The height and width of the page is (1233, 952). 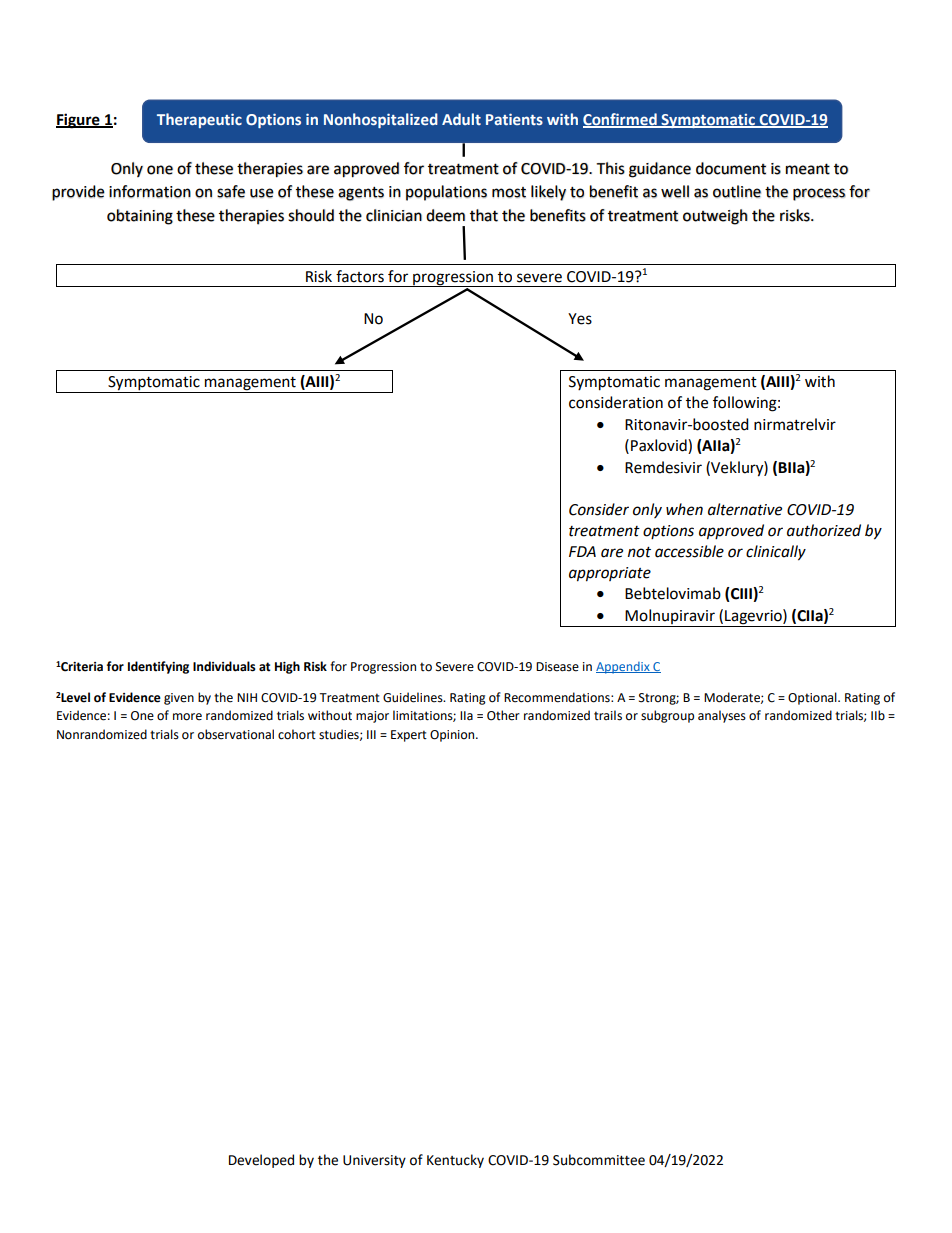 I want to click on Adult, so click(x=461, y=119).
